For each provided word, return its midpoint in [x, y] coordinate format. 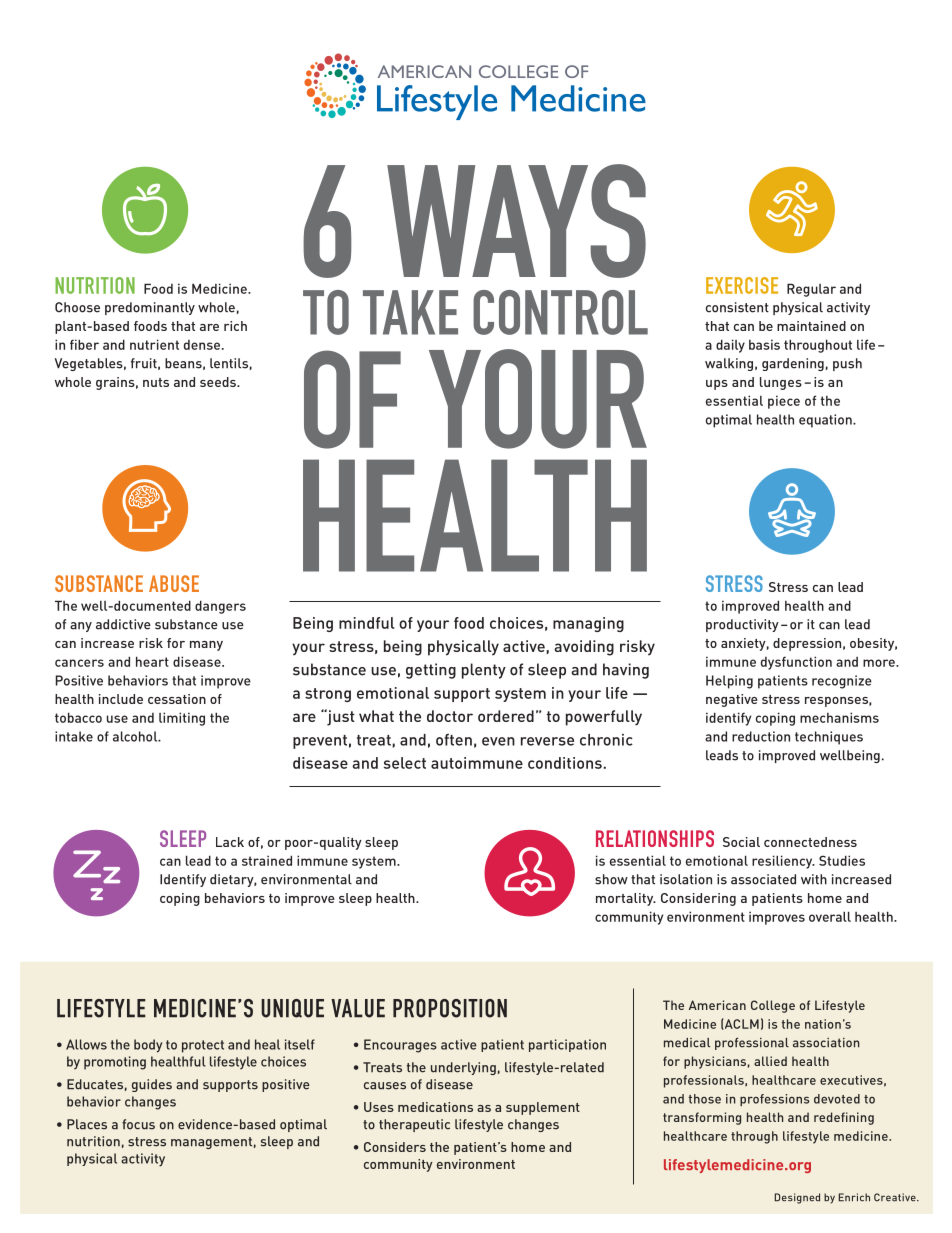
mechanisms [839, 717]
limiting [182, 719]
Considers [395, 1147]
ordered [506, 716]
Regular [811, 290]
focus [138, 1124]
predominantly [150, 308]
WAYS [516, 221]
